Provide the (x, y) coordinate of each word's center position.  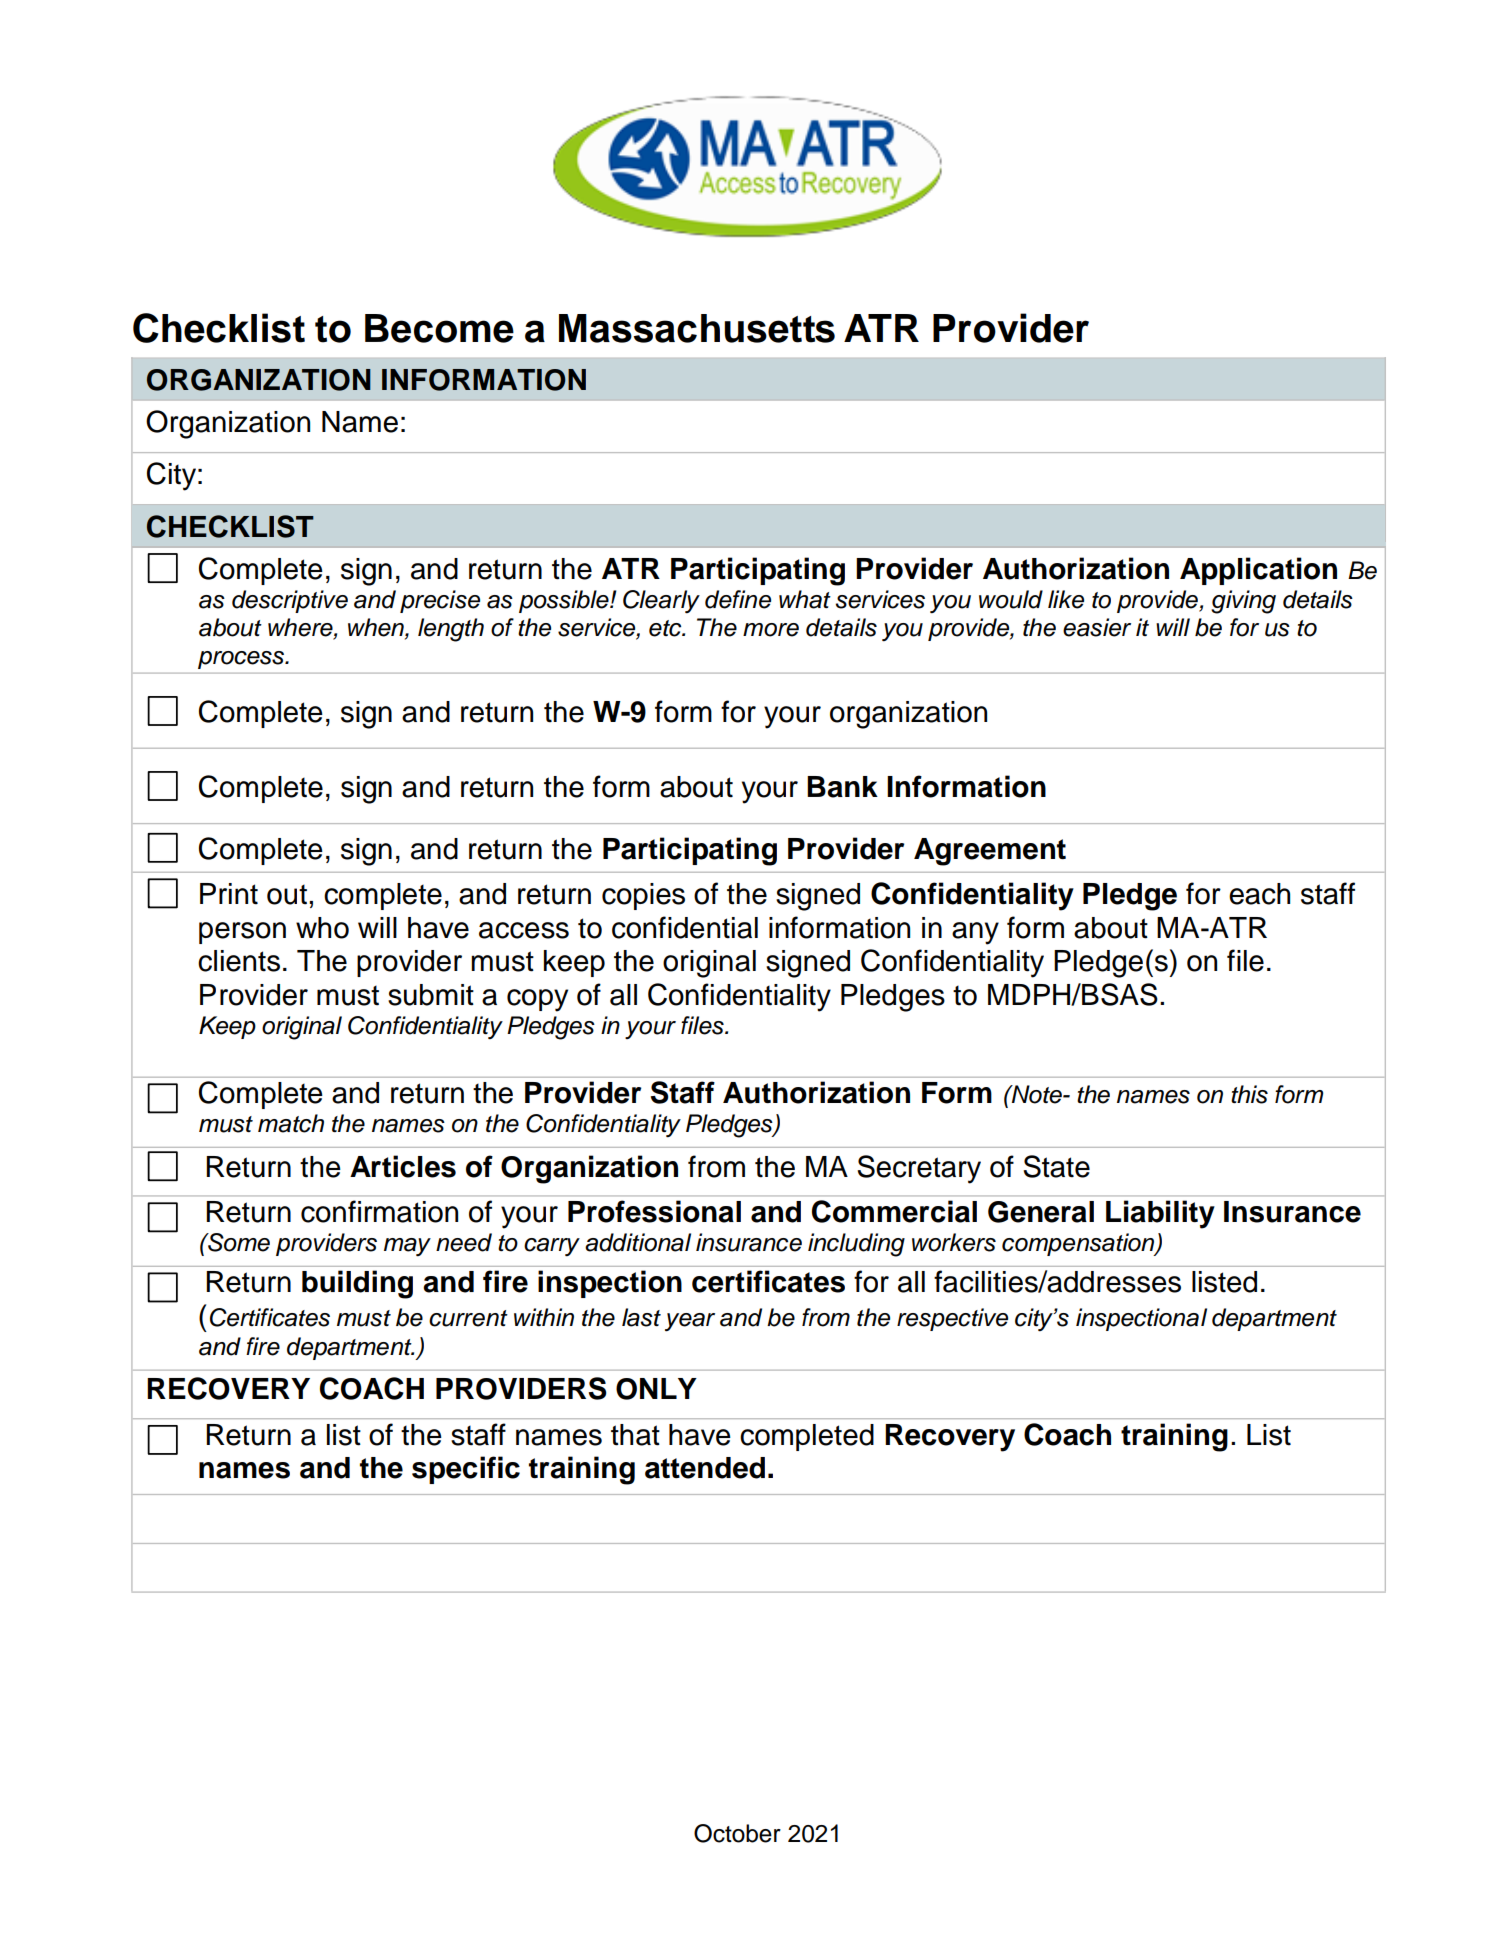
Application (1258, 571)
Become (439, 328)
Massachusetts (697, 328)
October (737, 1833)
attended (705, 1468)
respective (952, 1319)
